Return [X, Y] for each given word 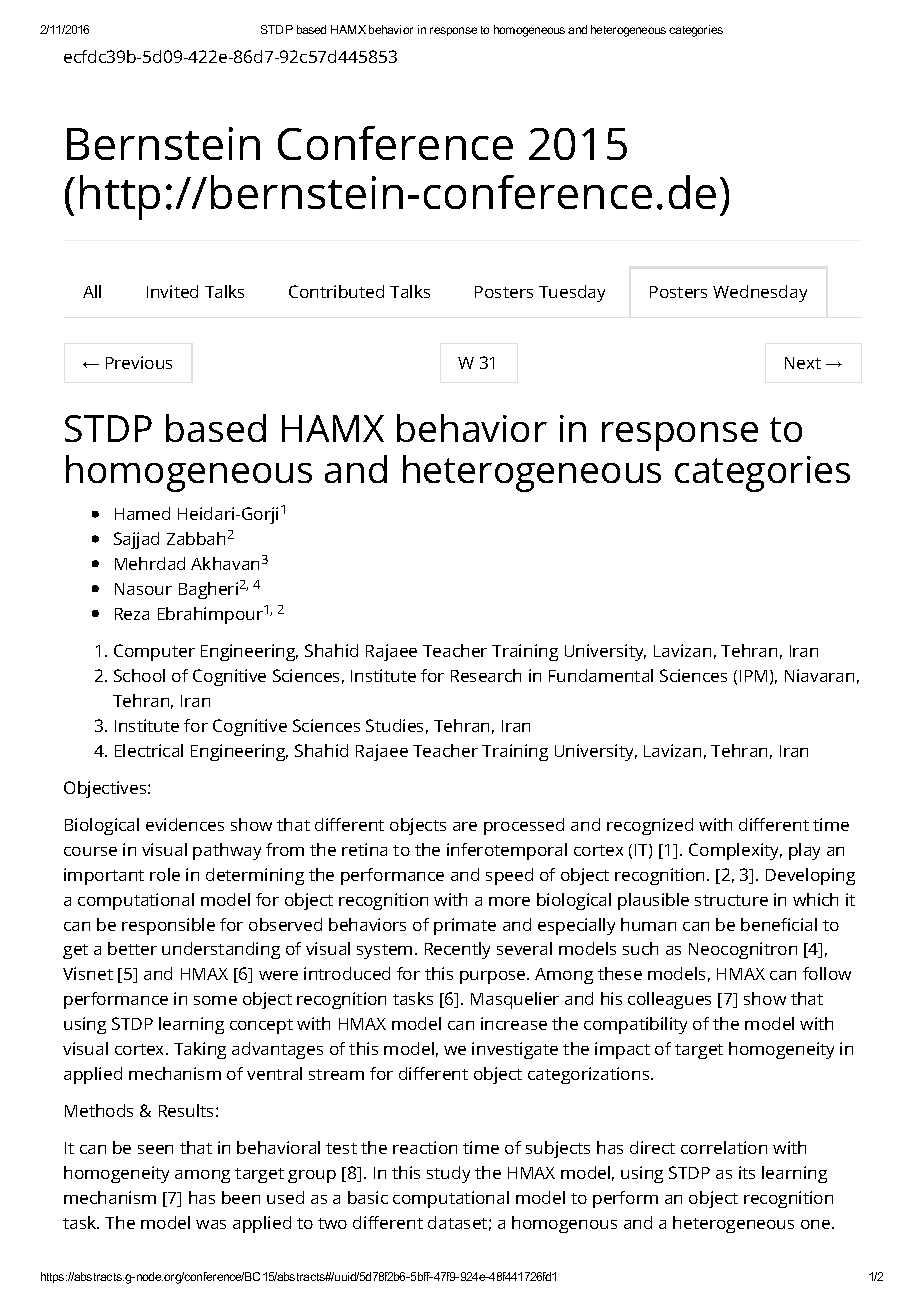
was [211, 1224]
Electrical [149, 750]
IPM [753, 676]
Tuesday [572, 293]
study [448, 1174]
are [465, 826]
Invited [172, 291]
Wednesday [760, 293]
